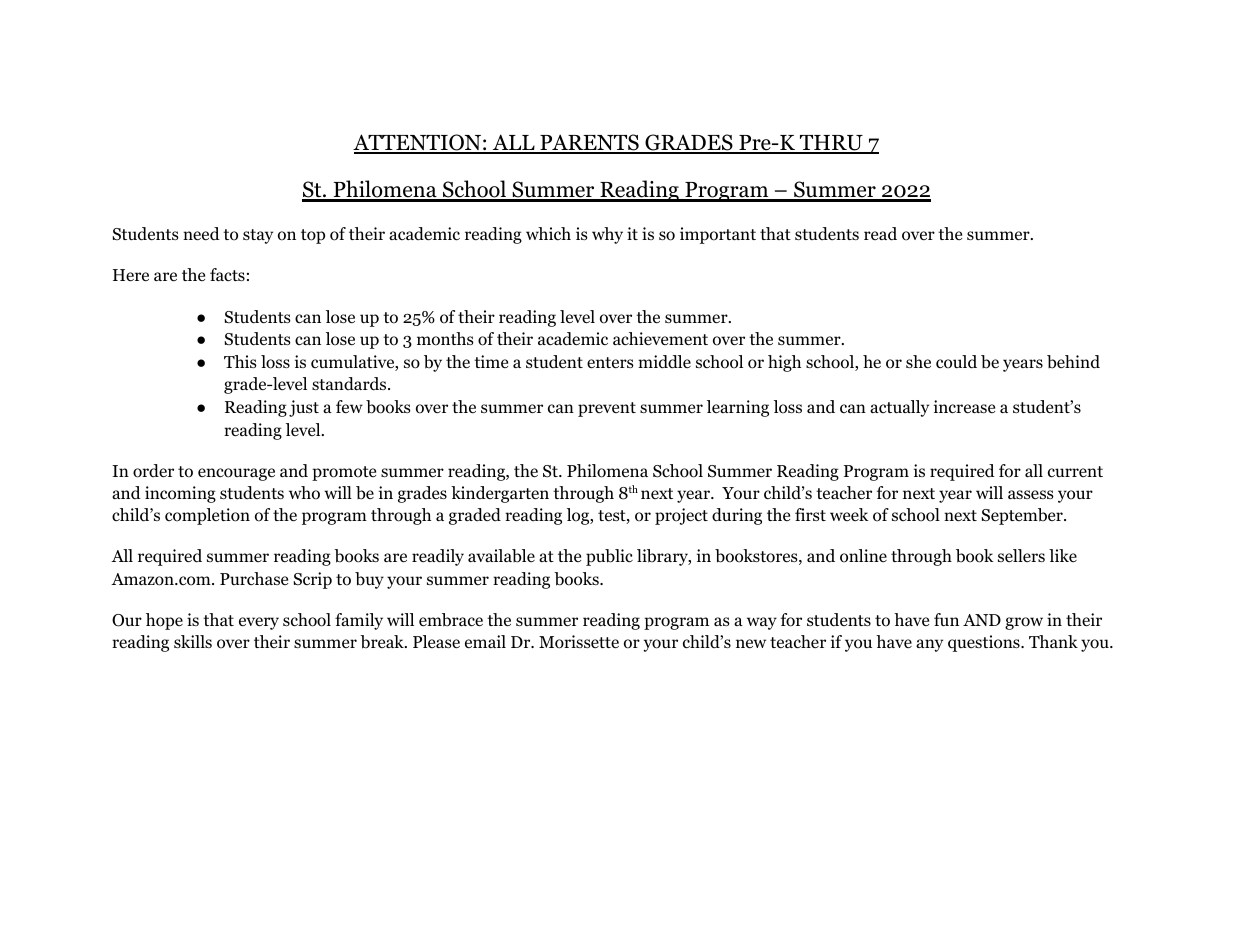 This screenshot has width=1233, height=952. Describe the element at coordinates (259, 623) in the screenshot. I see `every` at that location.
